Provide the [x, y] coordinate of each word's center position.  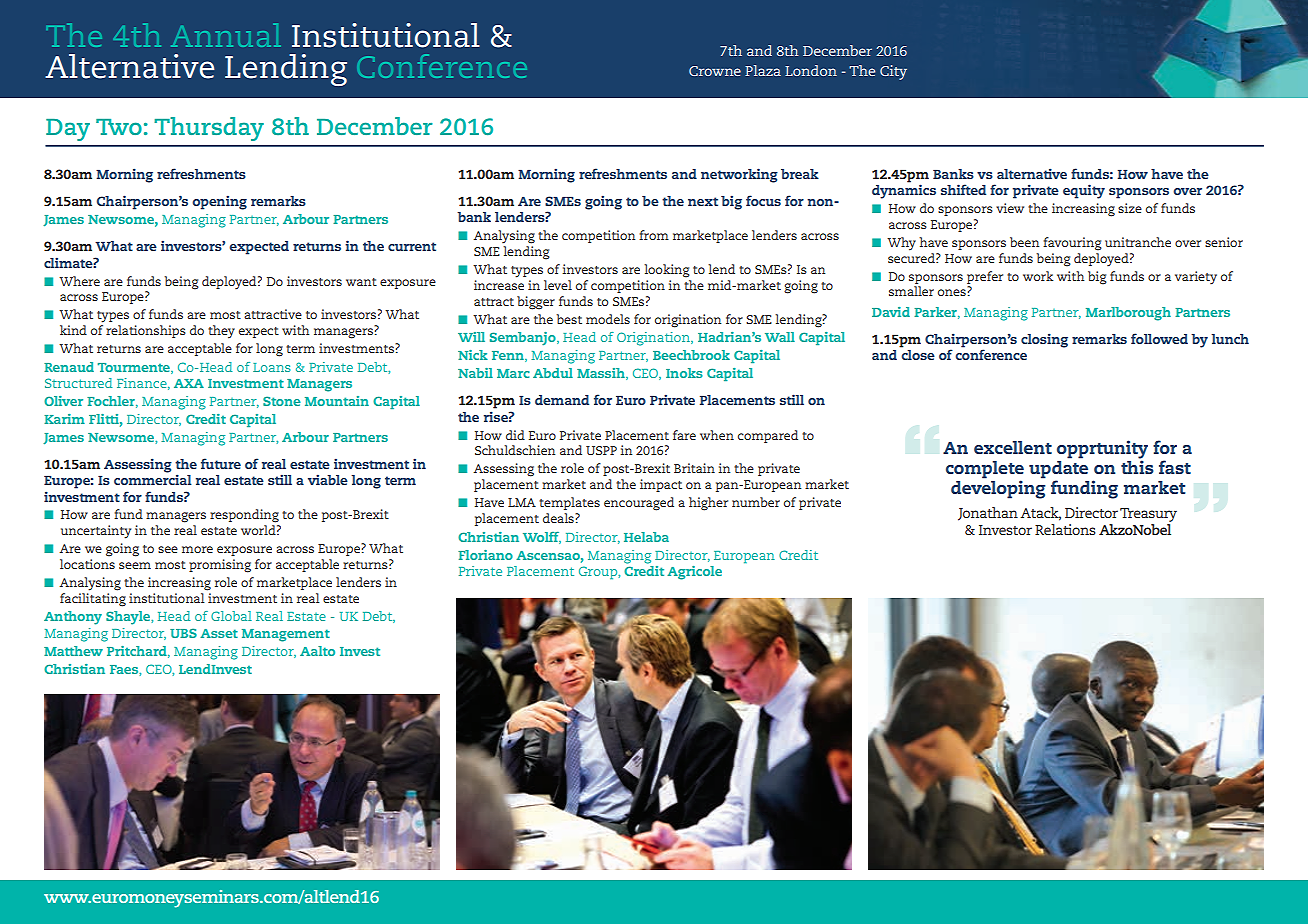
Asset [219, 633]
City [893, 72]
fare [684, 435]
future [221, 463]
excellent [1013, 447]
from [654, 235]
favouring [1072, 244]
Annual [225, 35]
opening [219, 202]
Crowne [715, 71]
